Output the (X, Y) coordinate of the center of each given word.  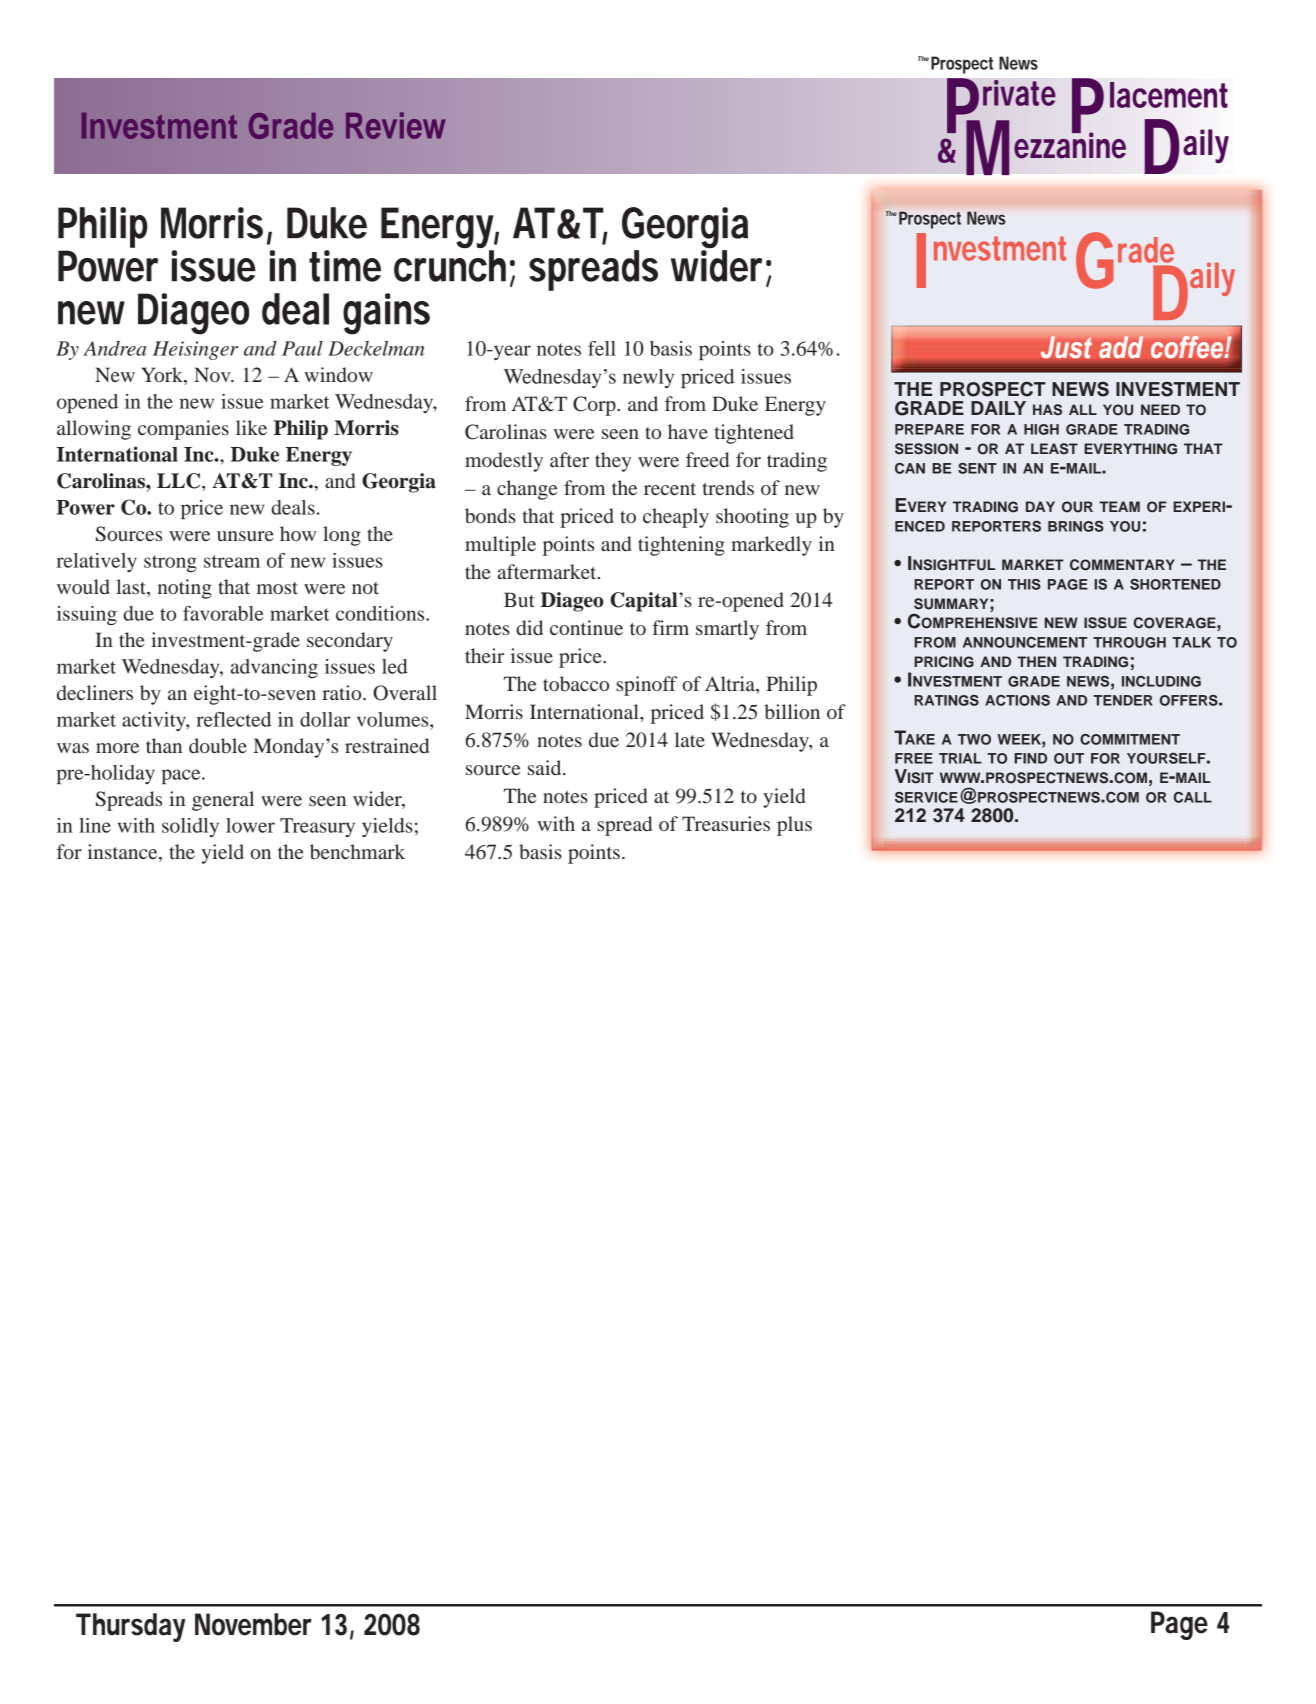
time (345, 266)
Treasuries (726, 823)
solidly (190, 827)
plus (794, 826)
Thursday (131, 1627)
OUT (1069, 758)
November (253, 1624)
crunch (450, 265)
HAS (1047, 410)
